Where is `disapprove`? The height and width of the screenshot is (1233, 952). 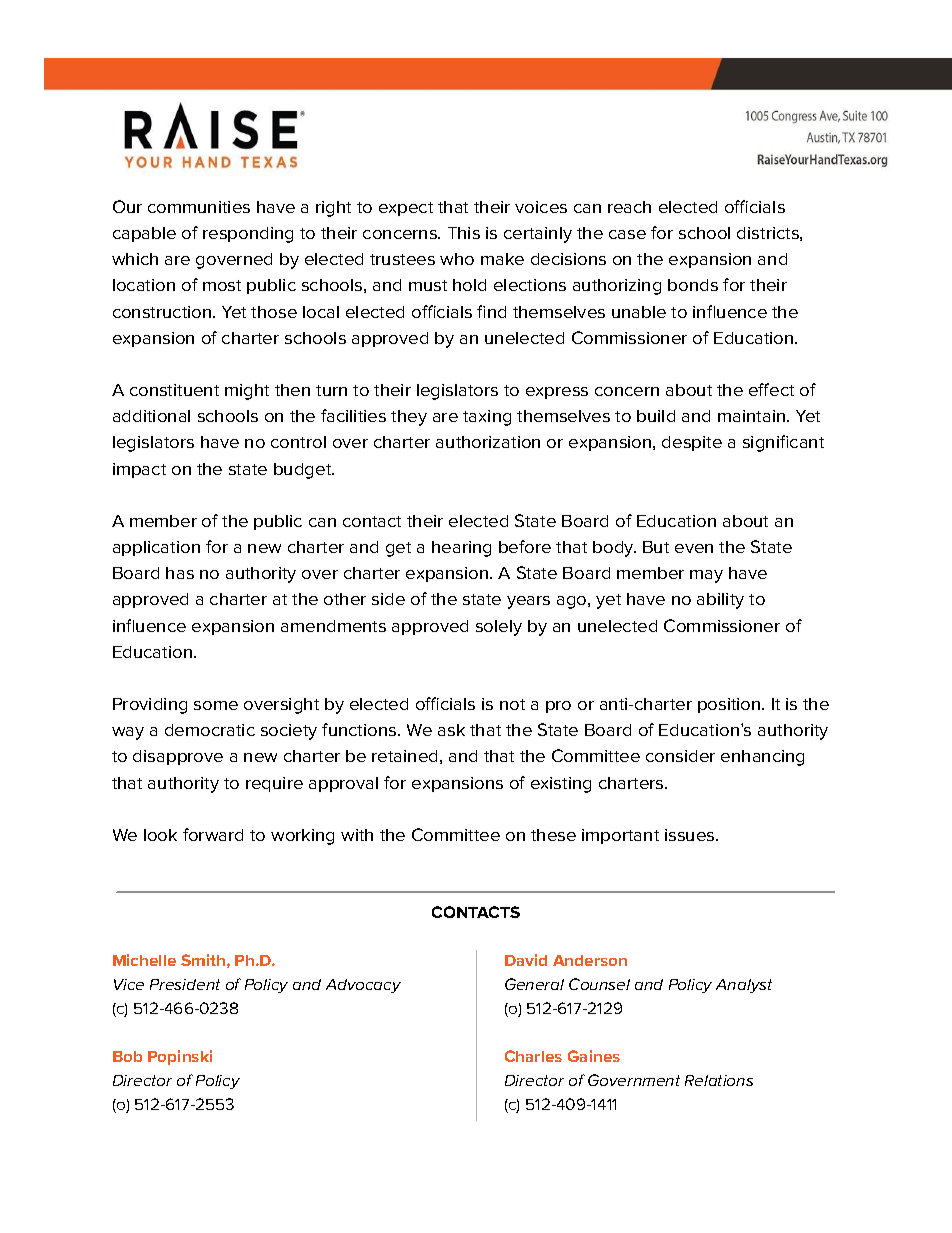 disapprove is located at coordinates (178, 757).
